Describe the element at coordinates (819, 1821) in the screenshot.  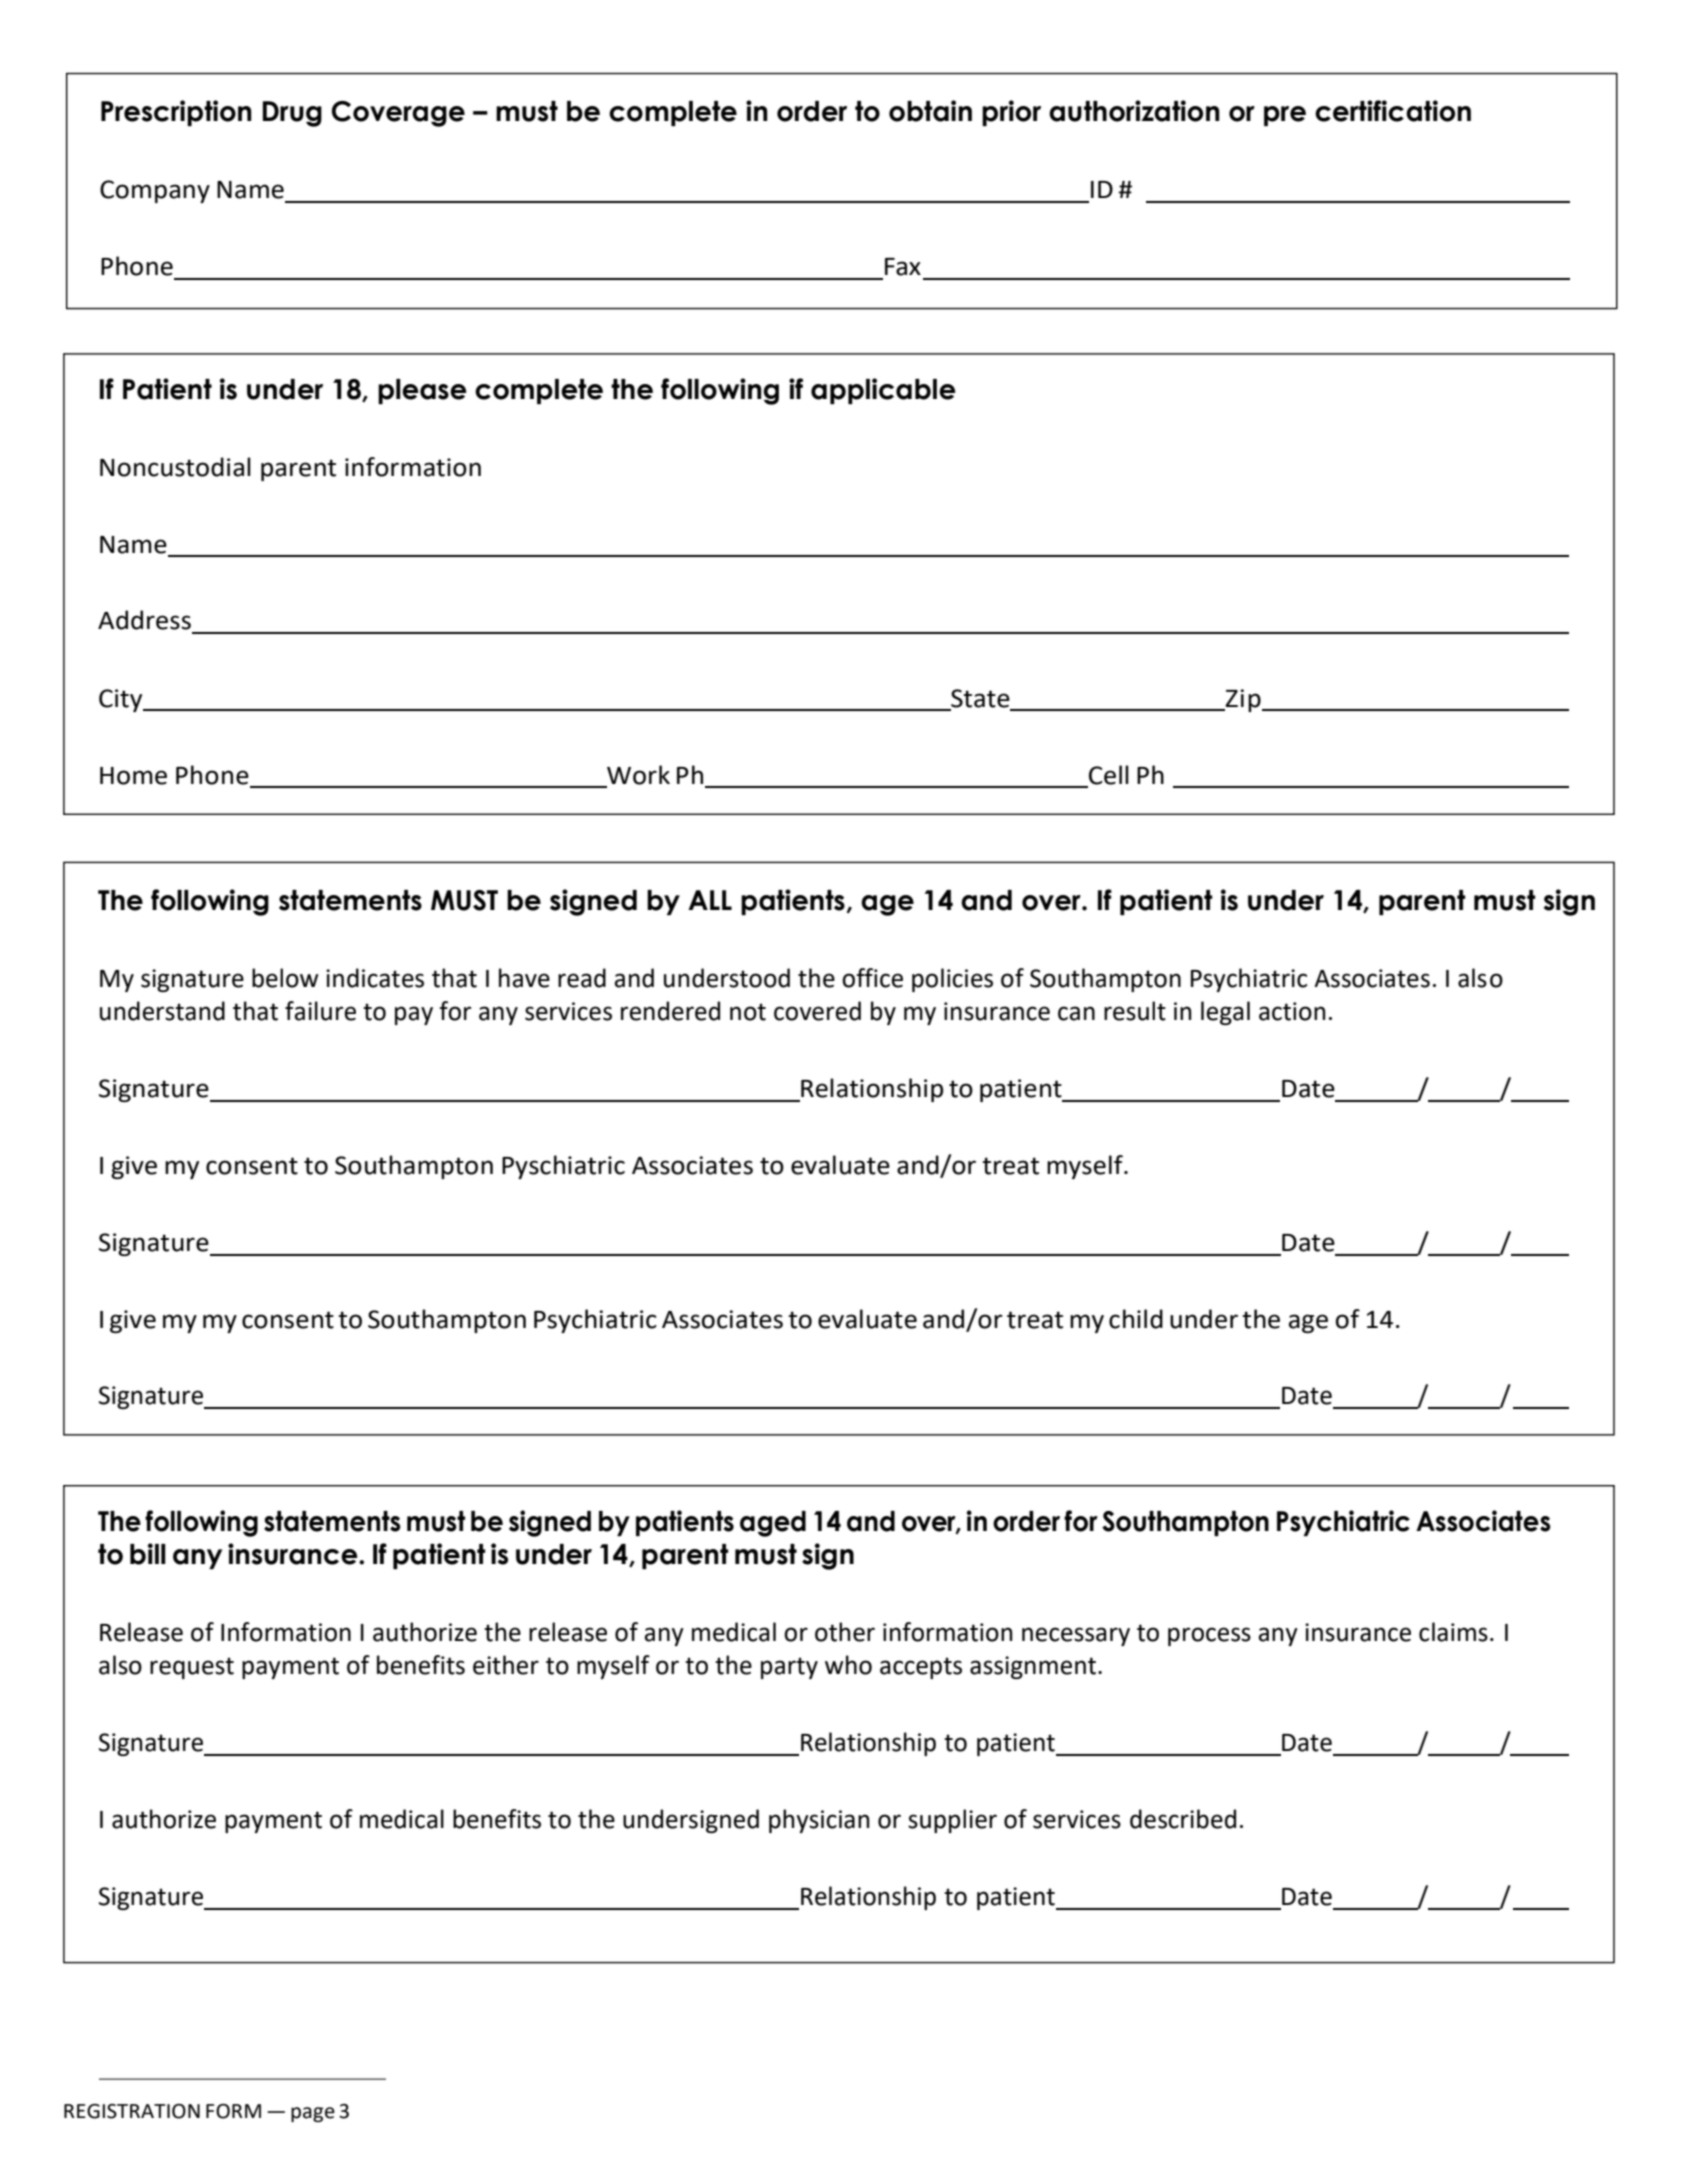
I see `physician` at that location.
